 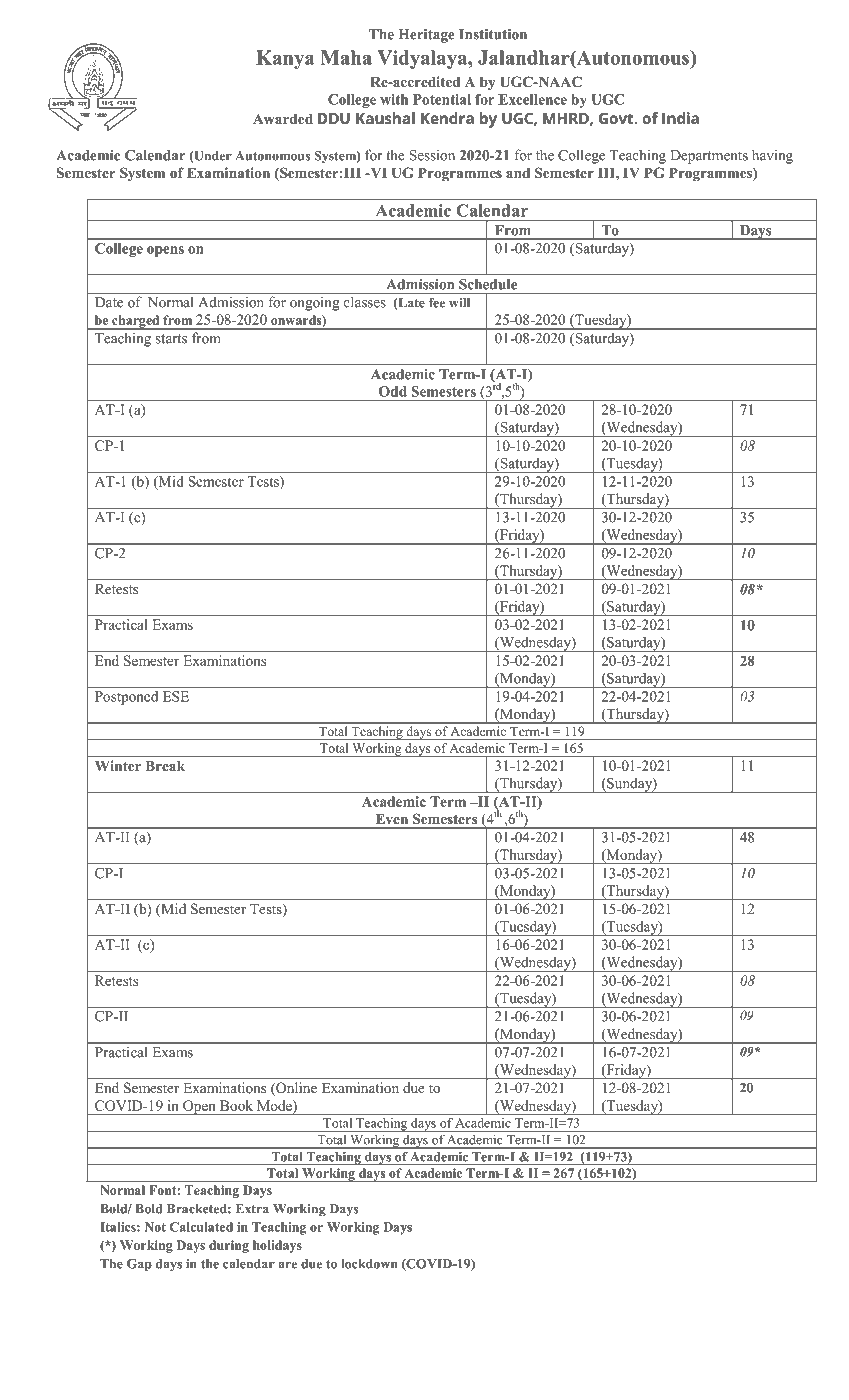 What do you see at coordinates (165, 766) in the screenshot?
I see `Break` at bounding box center [165, 766].
